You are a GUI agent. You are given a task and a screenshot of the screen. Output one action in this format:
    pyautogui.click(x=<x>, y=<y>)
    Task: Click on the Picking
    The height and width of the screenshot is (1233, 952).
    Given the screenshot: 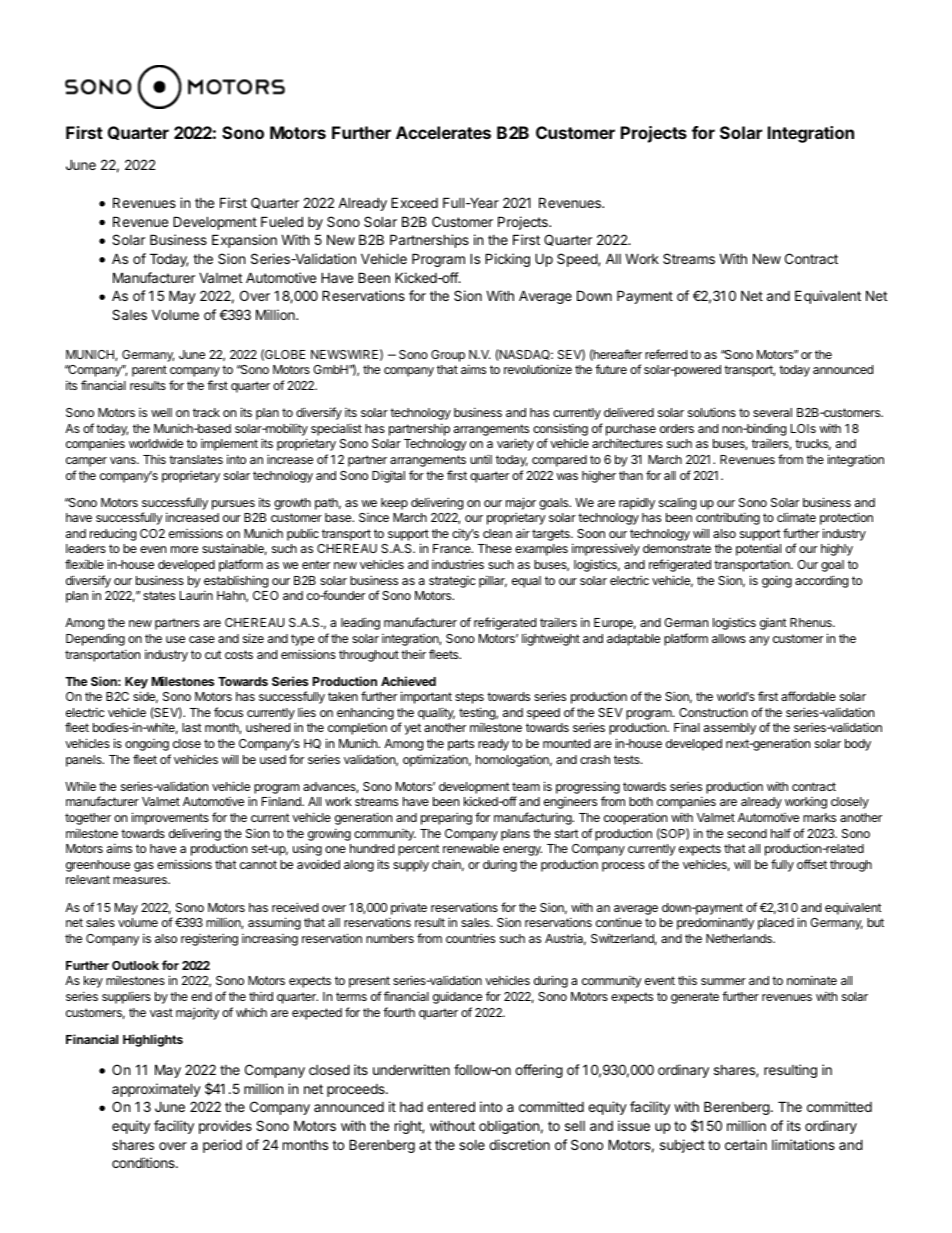 What is the action you would take?
    pyautogui.click(x=507, y=260)
